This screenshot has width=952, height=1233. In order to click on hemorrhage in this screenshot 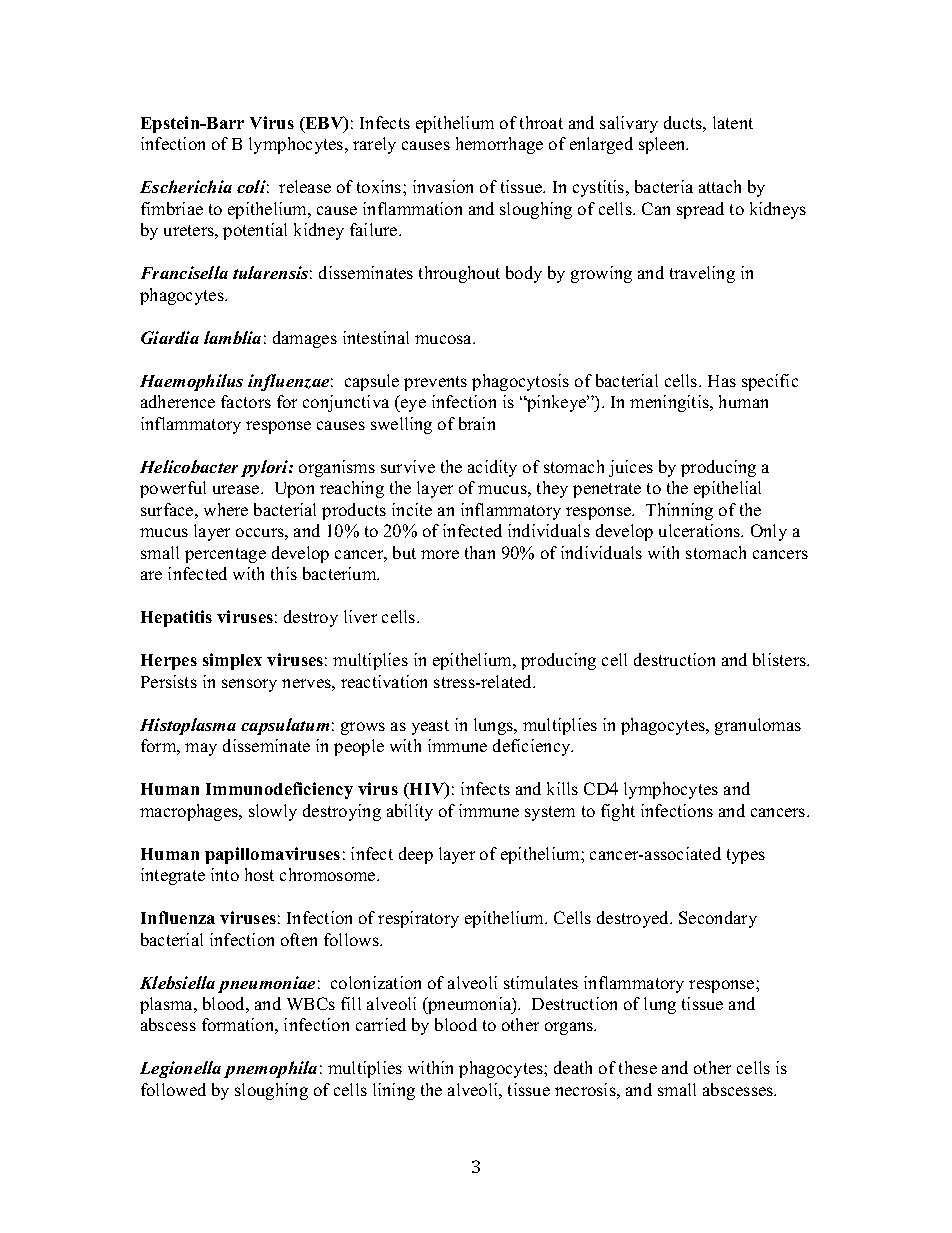, I will do `click(499, 145)`.
